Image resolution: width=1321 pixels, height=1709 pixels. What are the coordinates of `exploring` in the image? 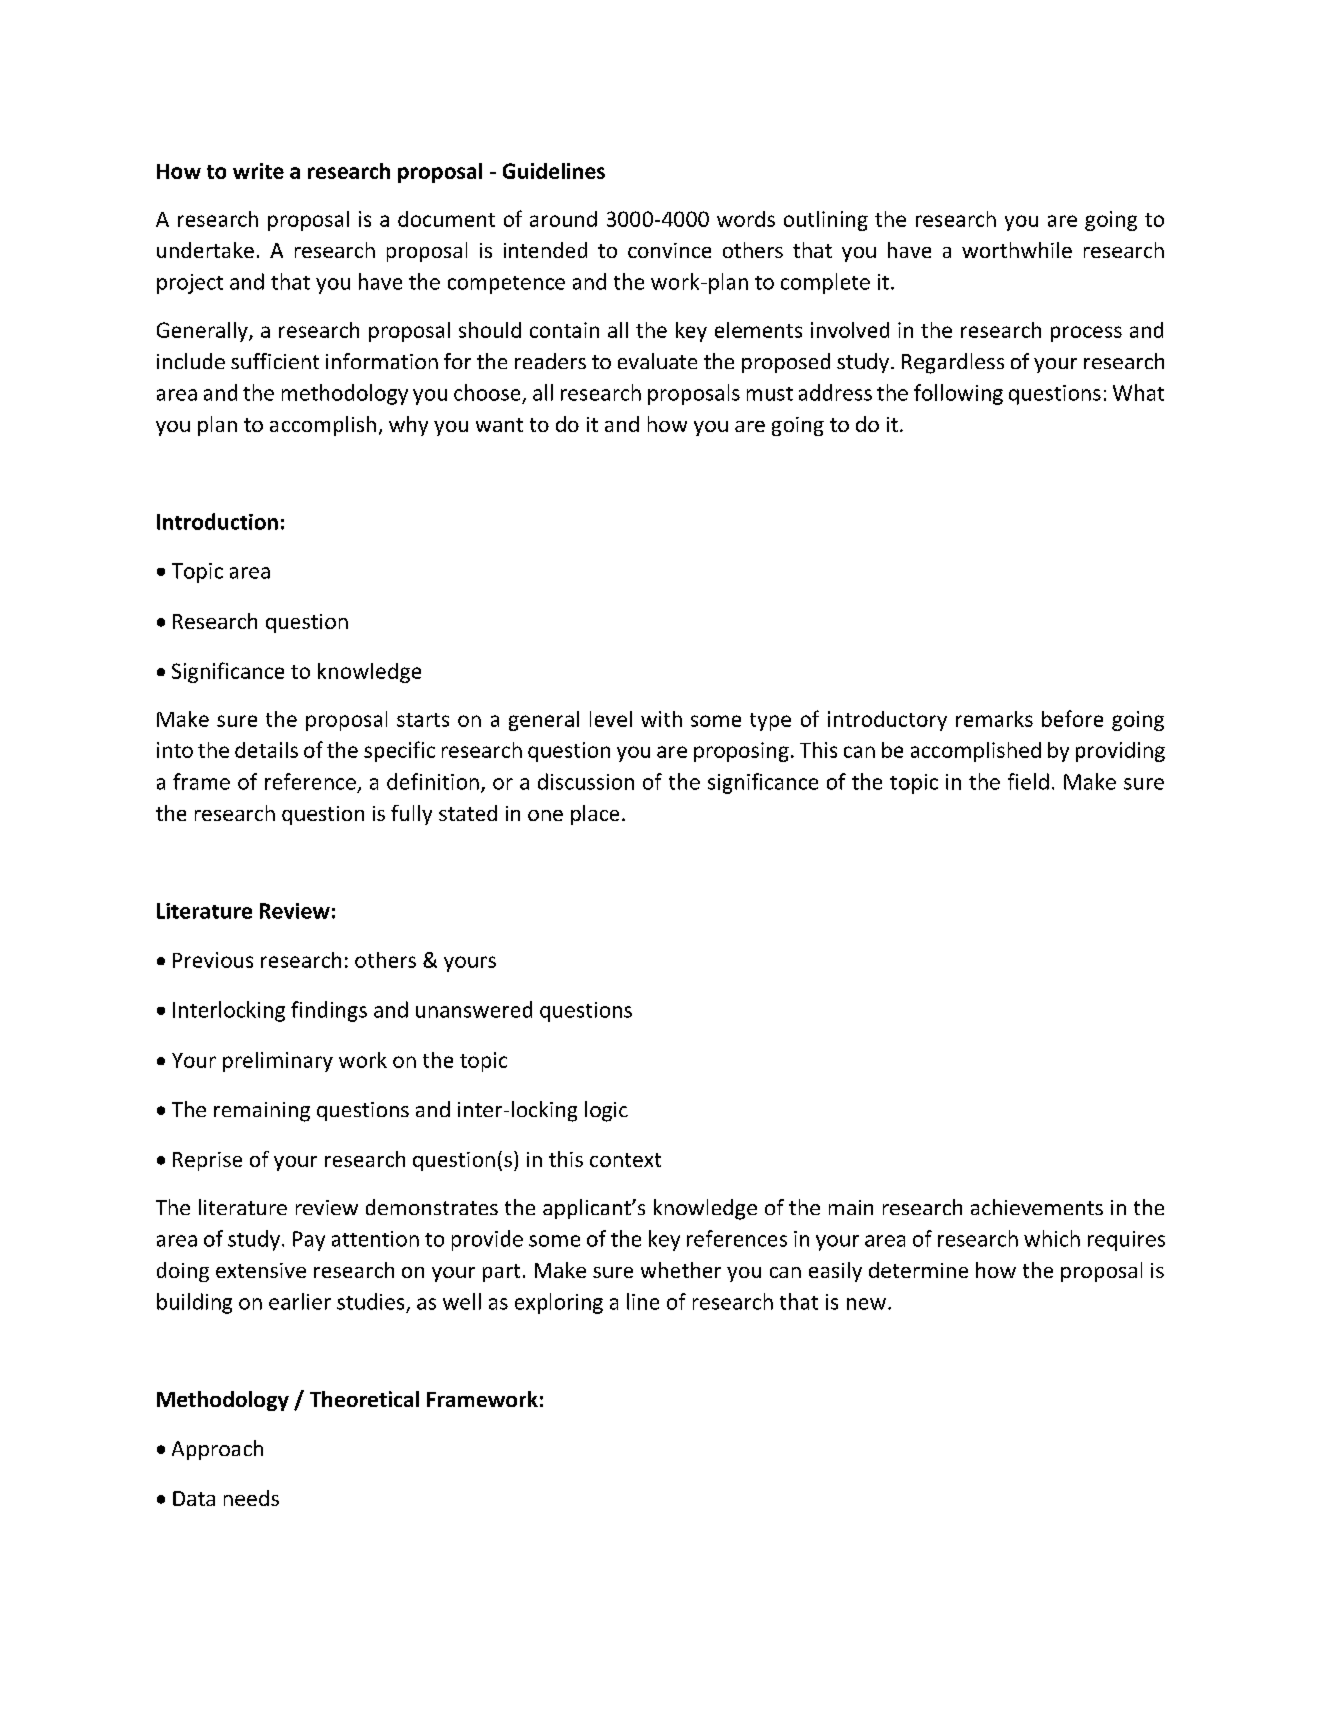 It's located at (559, 1303).
